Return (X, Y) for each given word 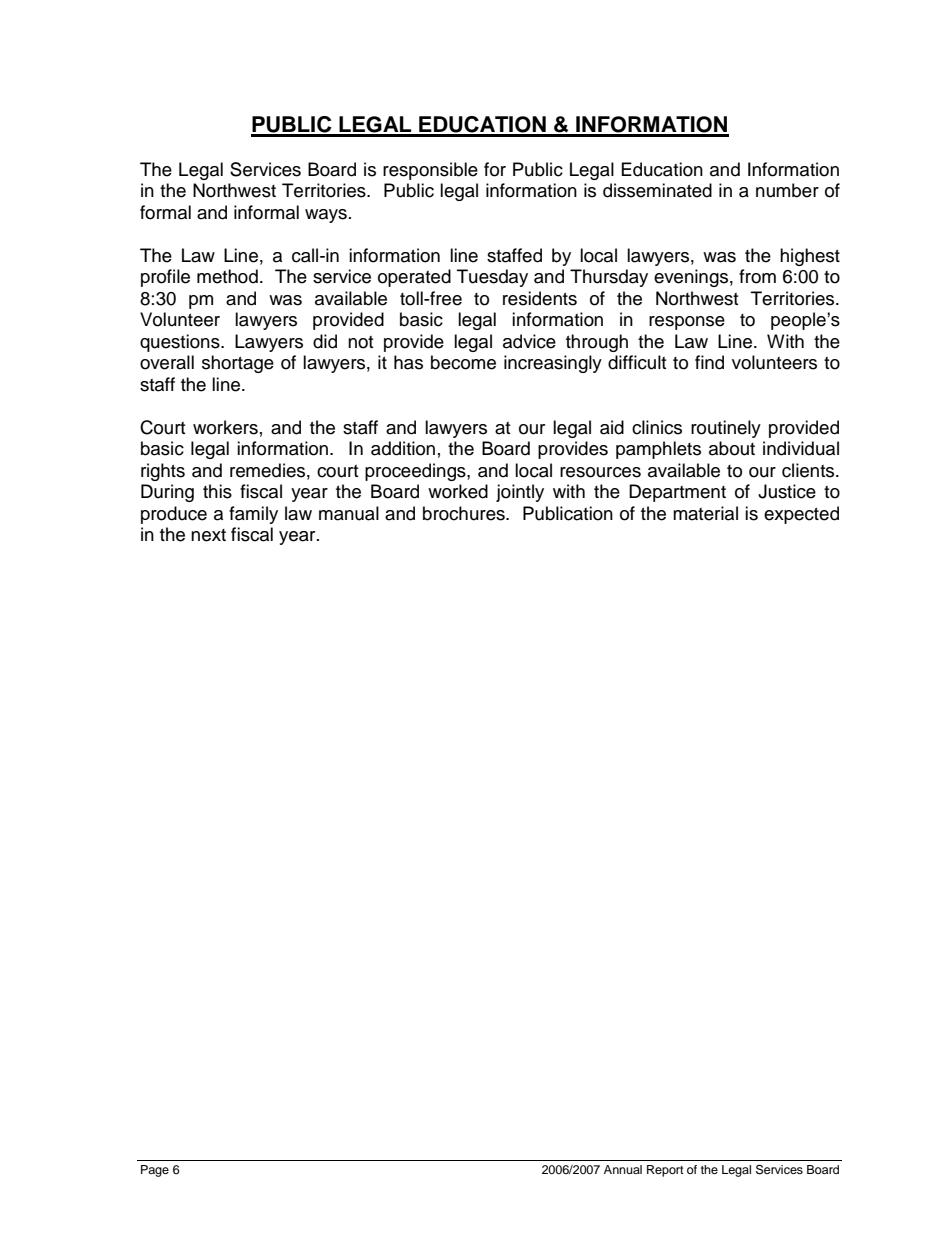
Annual (623, 1169)
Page (155, 1171)
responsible (430, 171)
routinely (726, 429)
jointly (520, 493)
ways (326, 216)
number (787, 190)
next (208, 535)
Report (665, 1171)
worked (458, 491)
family (253, 515)
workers (225, 427)
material (705, 513)
